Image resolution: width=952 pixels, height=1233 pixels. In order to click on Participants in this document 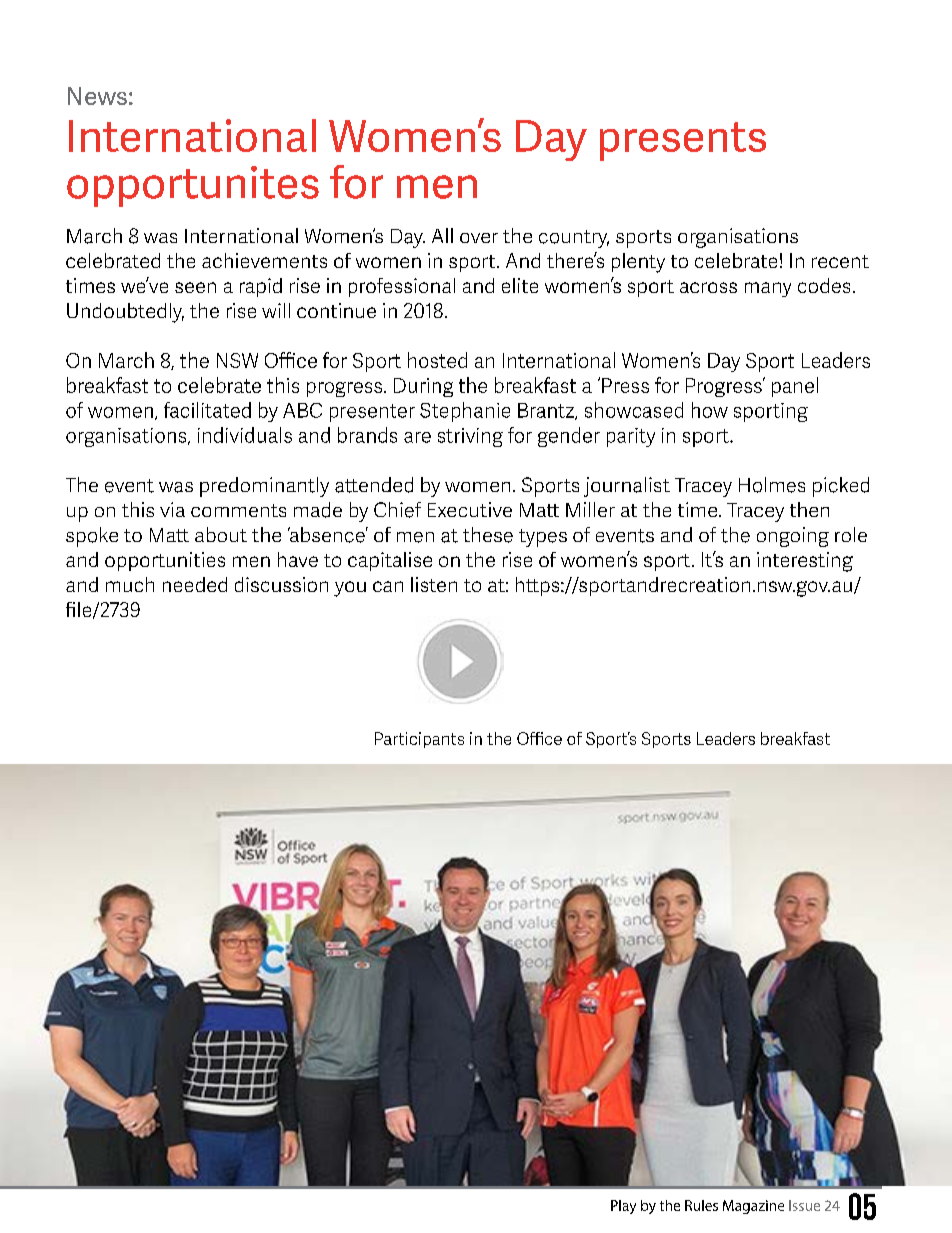, I will do `click(419, 740)`.
